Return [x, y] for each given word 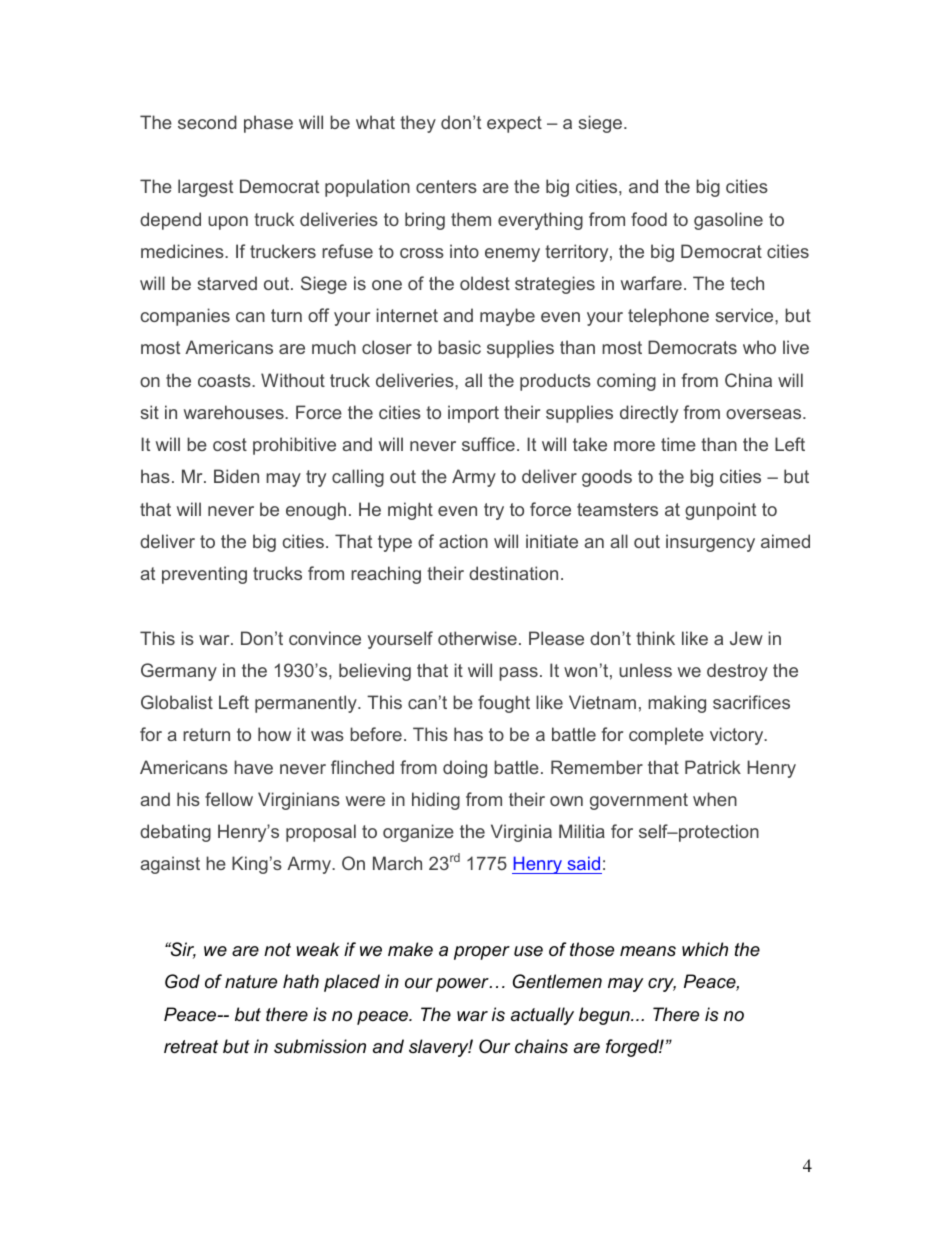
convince [325, 638]
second [207, 122]
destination [513, 573]
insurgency [710, 543]
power [463, 985]
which [705, 949]
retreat [191, 1047]
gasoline [728, 221]
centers [446, 186]
